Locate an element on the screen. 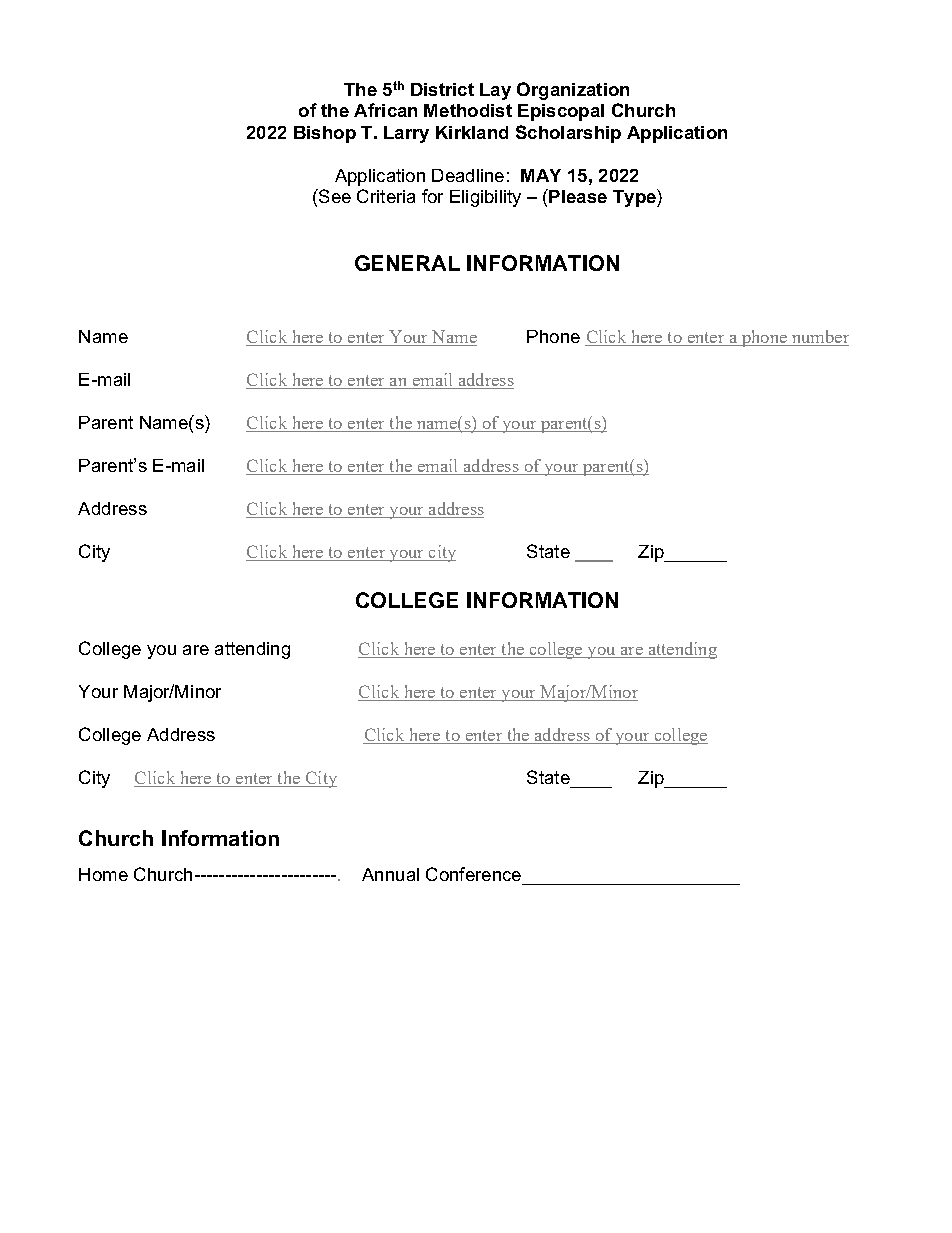 This screenshot has height=1233, width=952. number is located at coordinates (819, 338).
